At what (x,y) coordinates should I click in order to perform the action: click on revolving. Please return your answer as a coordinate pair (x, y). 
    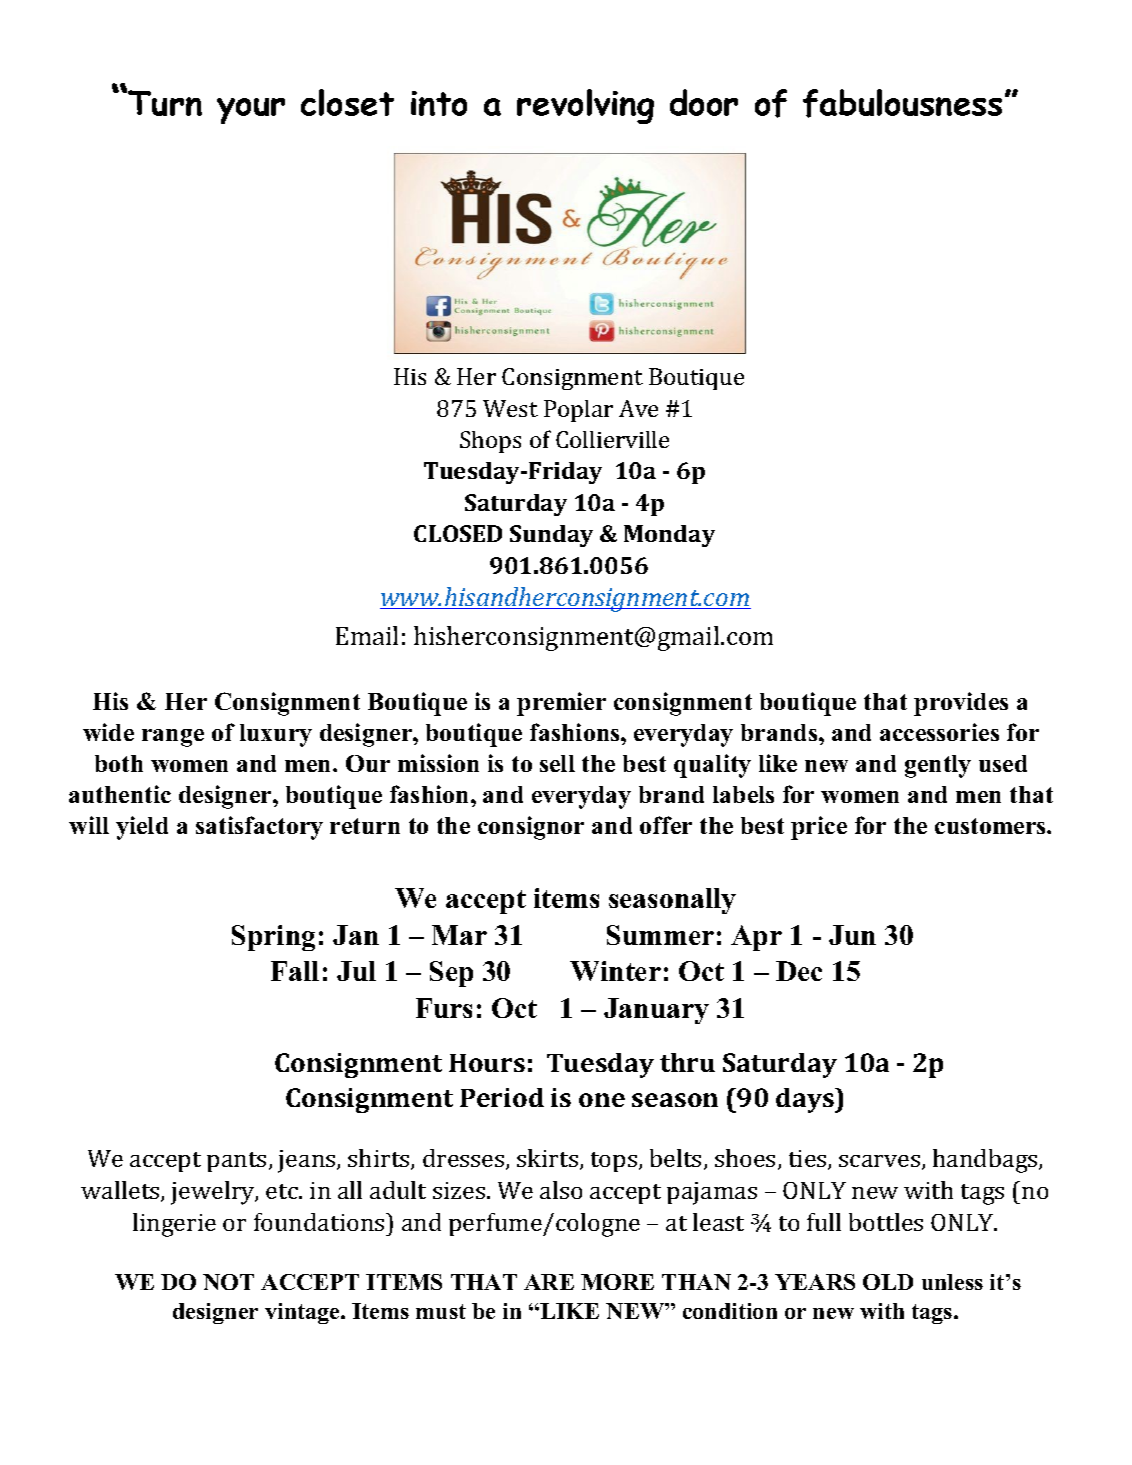
    Looking at the image, I should click on (585, 106).
